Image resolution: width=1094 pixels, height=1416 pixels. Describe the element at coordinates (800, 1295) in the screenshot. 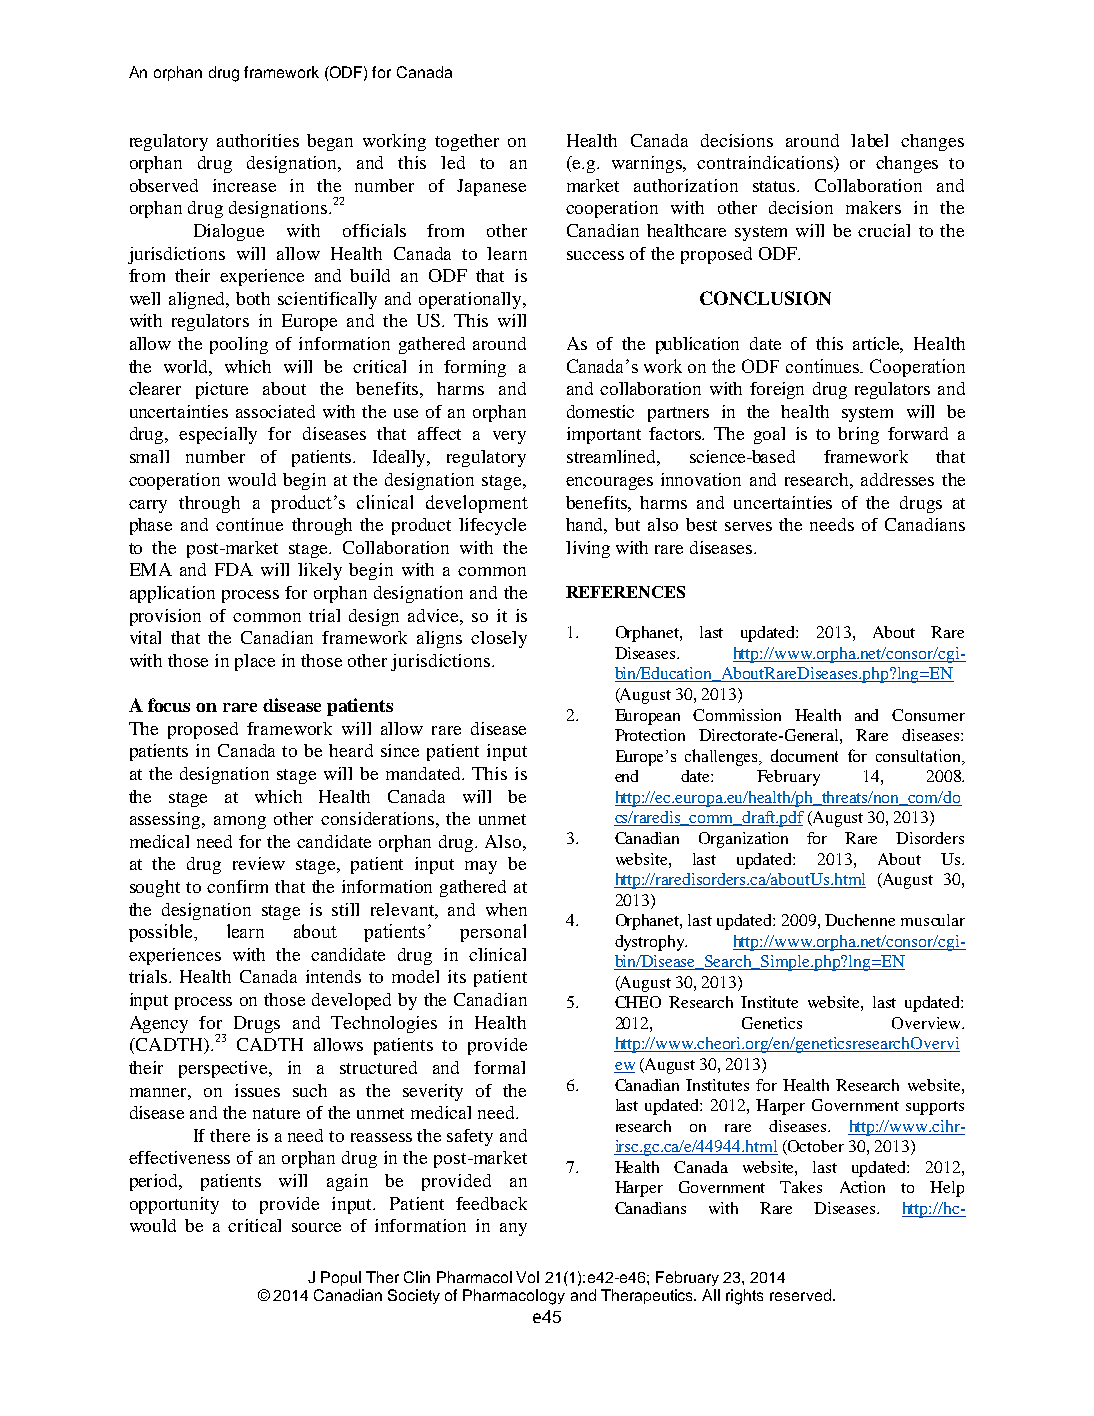

I see `reserved` at that location.
